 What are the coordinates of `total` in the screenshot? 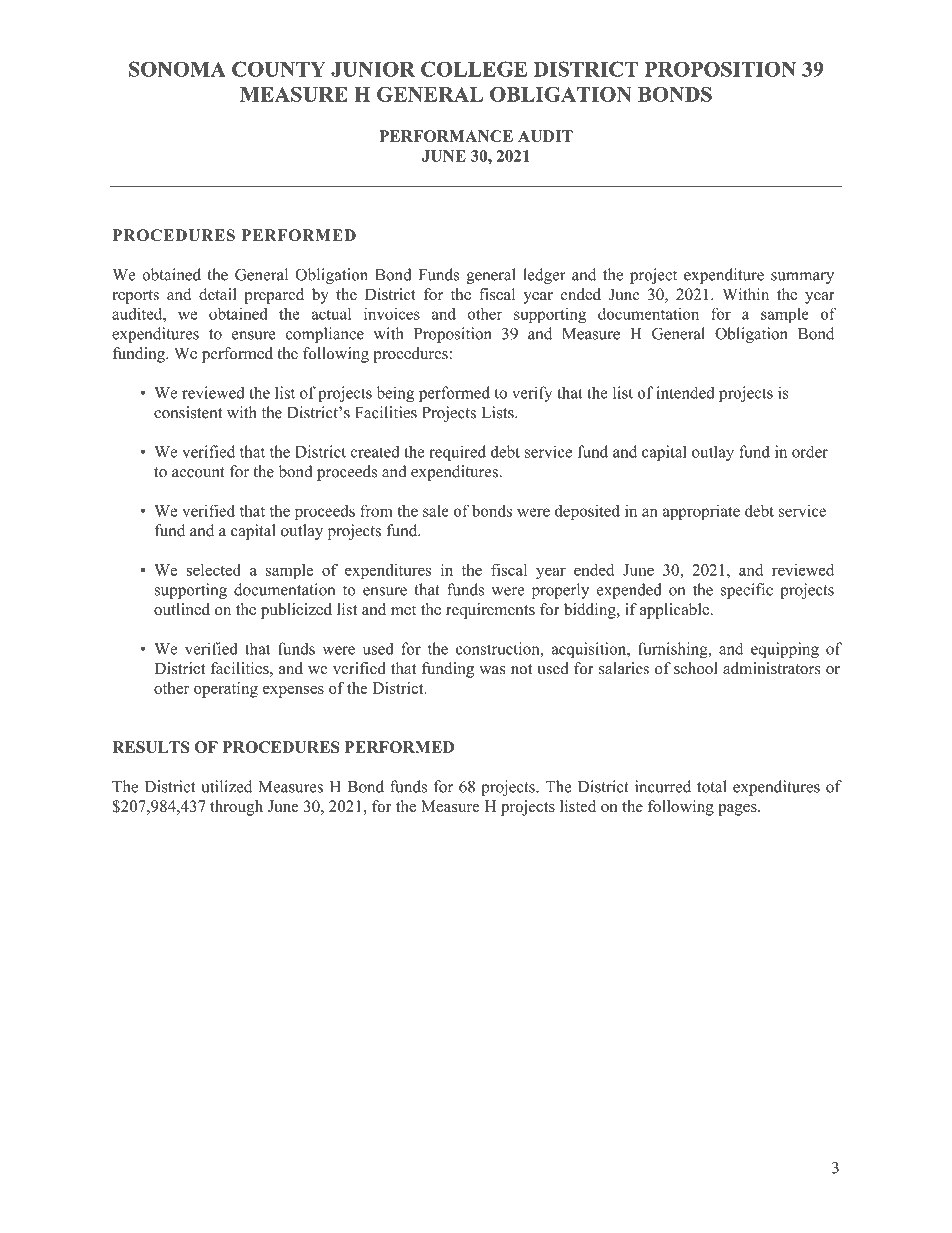 It's located at (712, 786).
